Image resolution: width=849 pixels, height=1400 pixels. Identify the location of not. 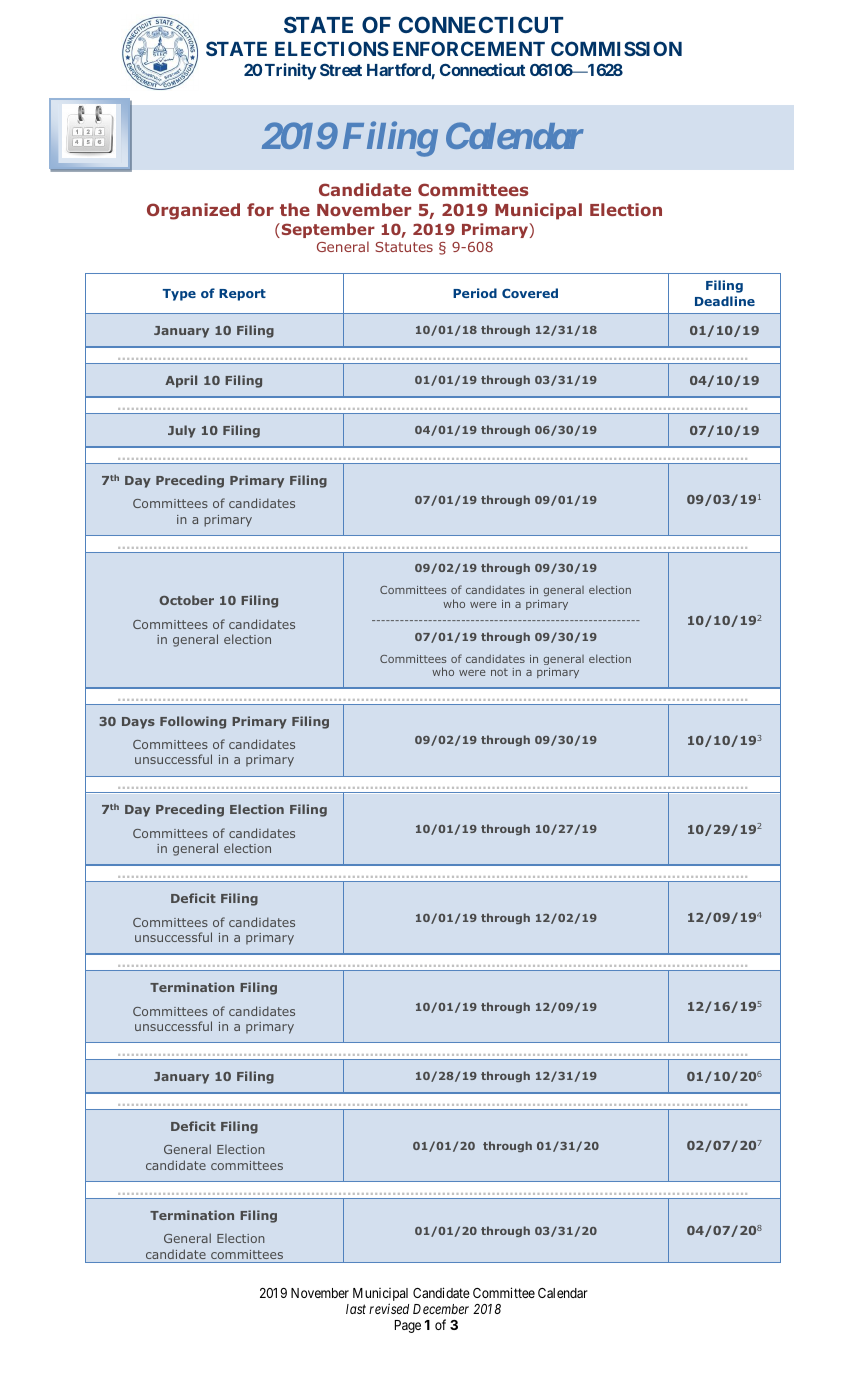
(499, 672).
